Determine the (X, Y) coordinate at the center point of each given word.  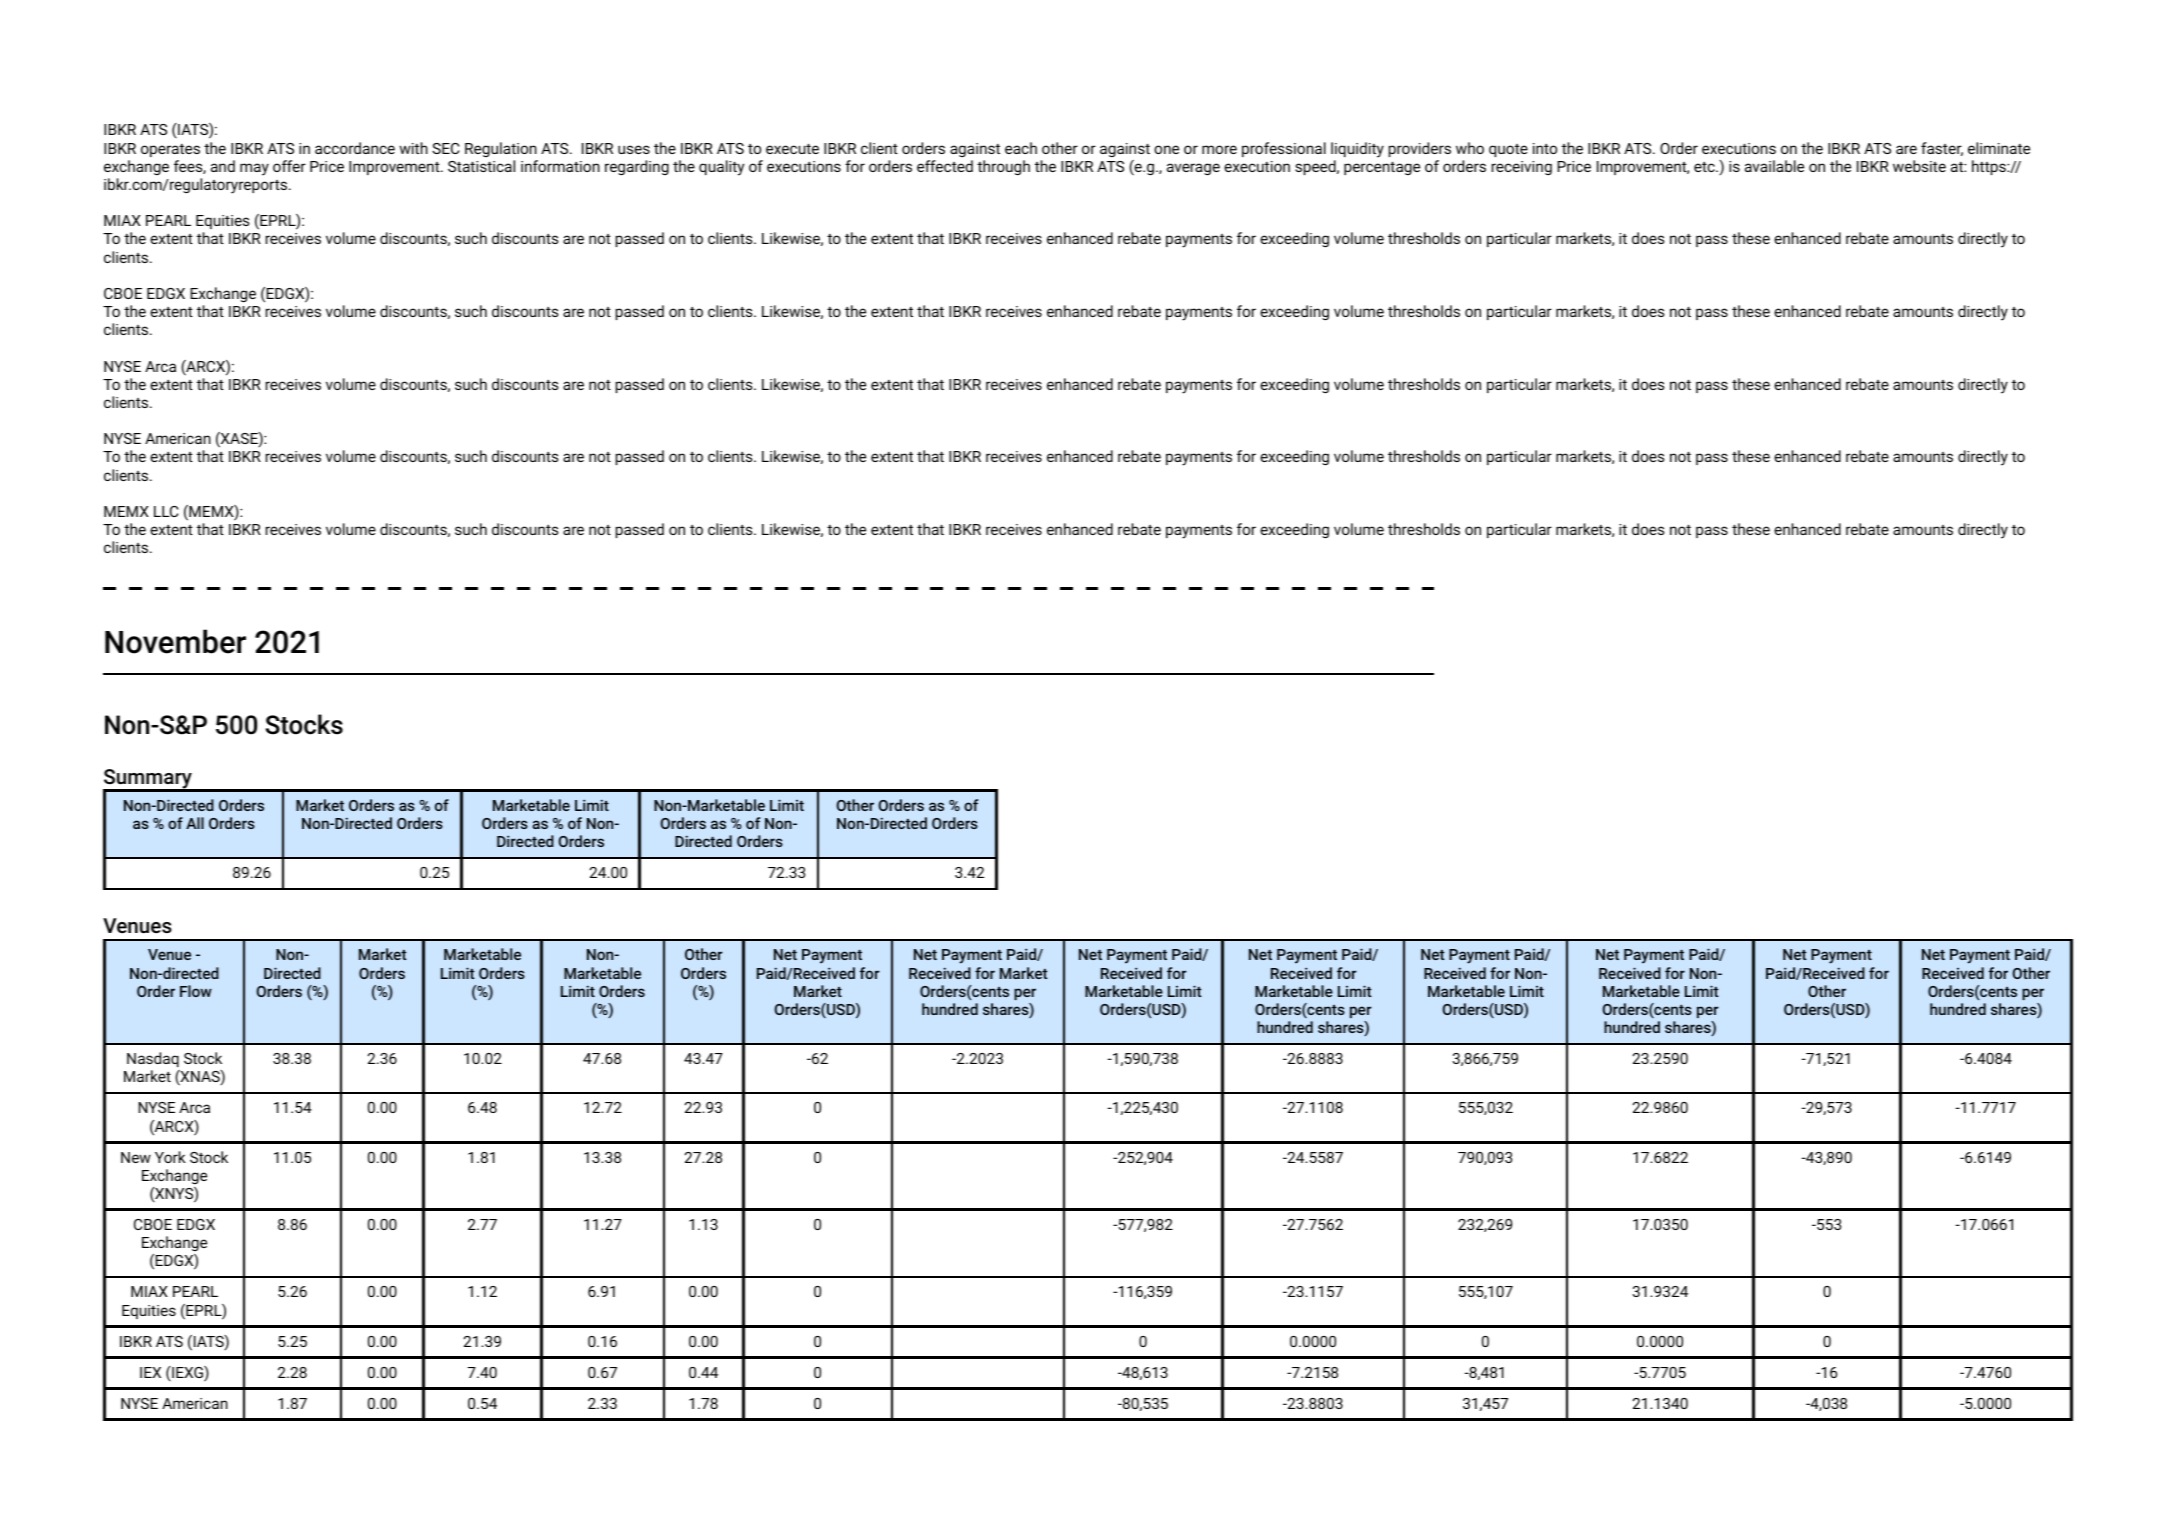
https (1990, 167)
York (170, 1157)
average (1193, 169)
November (175, 641)
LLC (166, 511)
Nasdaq (153, 1059)
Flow (196, 991)
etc (1705, 167)
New (136, 1157)
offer (289, 166)
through (1003, 167)
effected (945, 166)
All (195, 823)
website (1919, 166)
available (1774, 166)
